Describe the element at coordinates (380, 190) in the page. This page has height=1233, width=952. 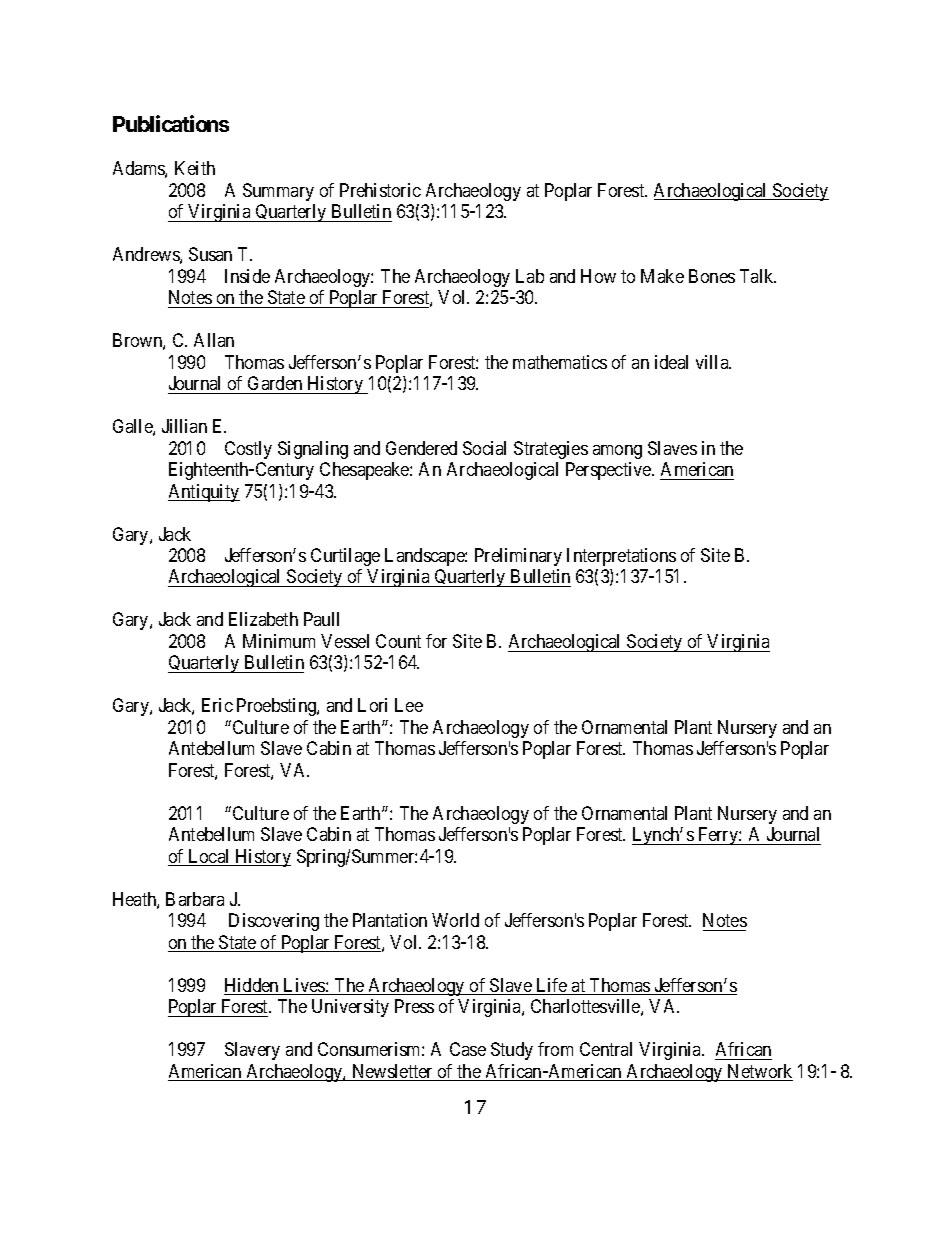
I see `Prehistoric` at that location.
